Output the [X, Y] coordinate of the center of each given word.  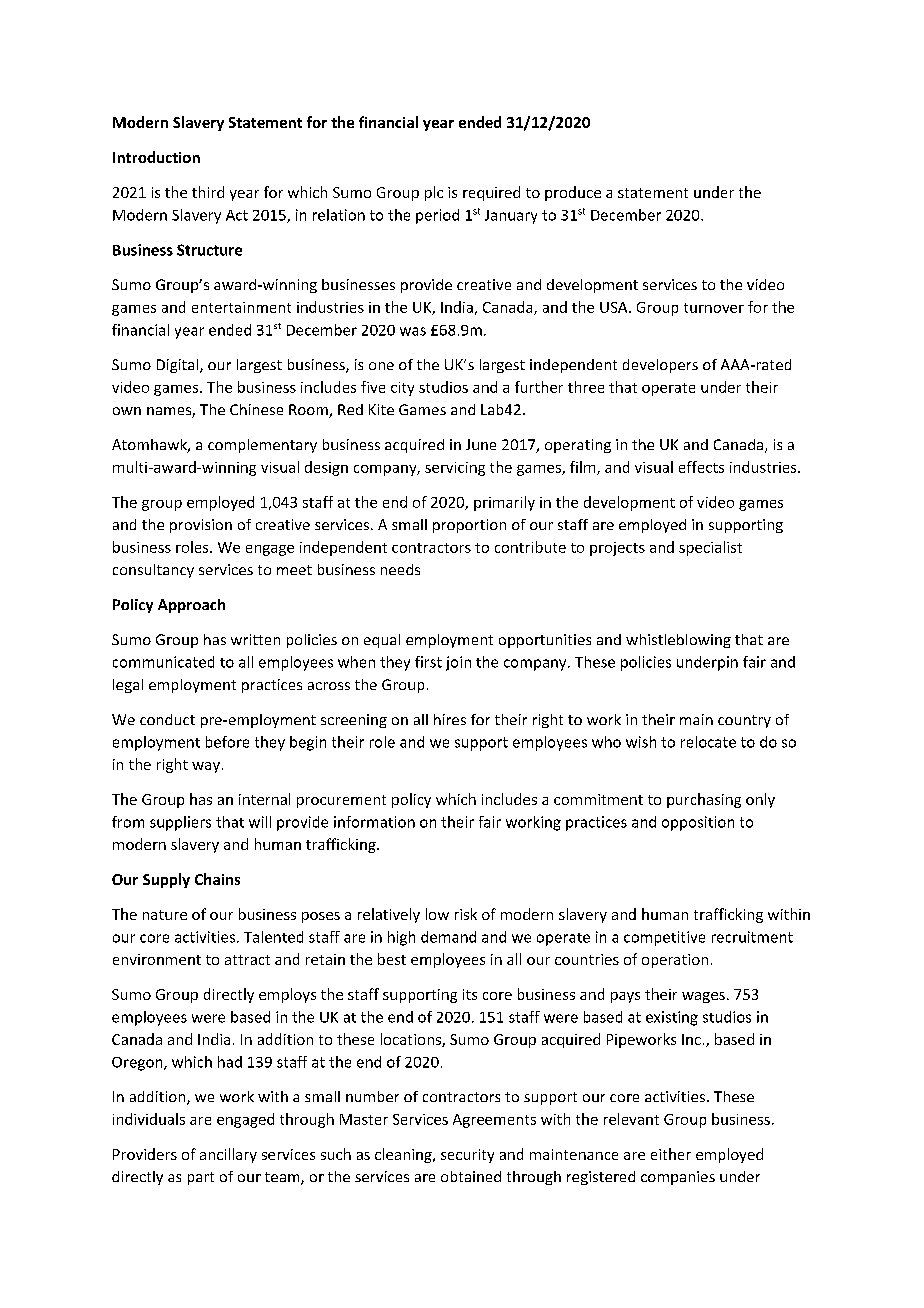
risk [466, 914]
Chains [217, 879]
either [671, 1154]
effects [701, 467]
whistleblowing [678, 641]
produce [573, 193]
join [458, 663]
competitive [664, 938]
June [481, 444]
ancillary [228, 1155]
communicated [163, 662]
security [467, 1156]
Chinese [256, 409]
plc [434, 193]
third [208, 192]
